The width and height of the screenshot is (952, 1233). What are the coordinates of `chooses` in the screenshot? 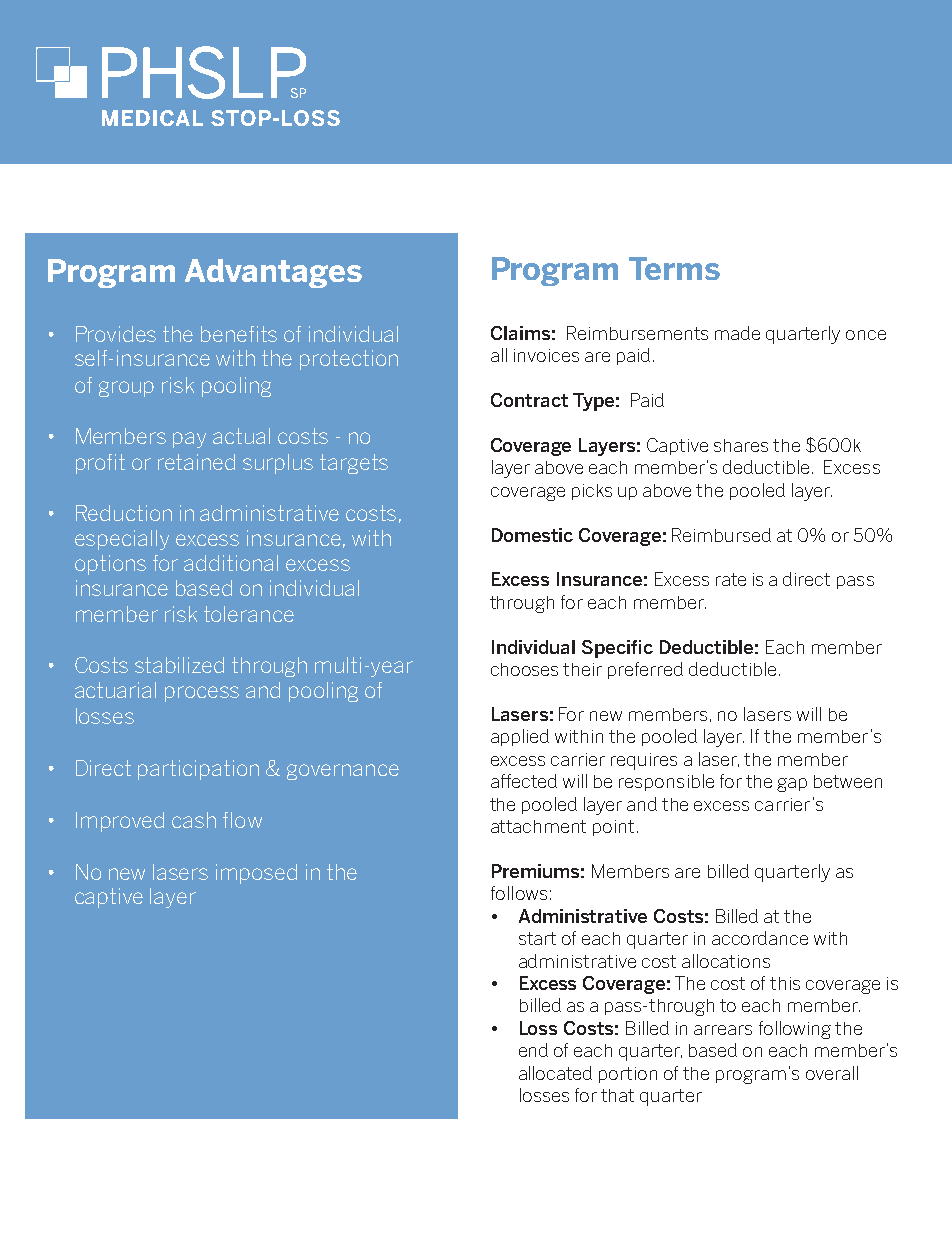 It's located at (524, 669).
